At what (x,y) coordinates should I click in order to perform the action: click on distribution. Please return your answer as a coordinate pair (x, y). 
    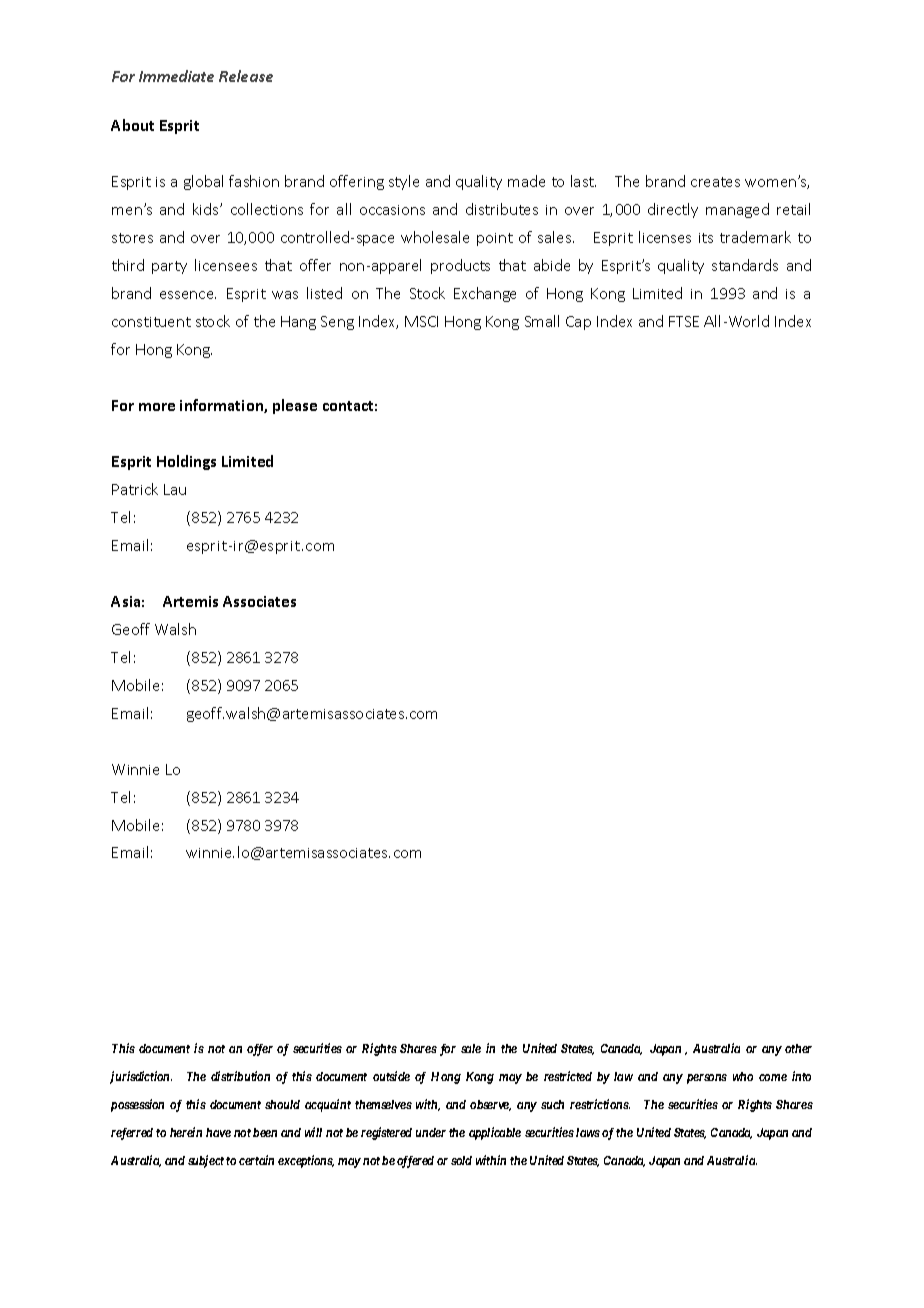
    Looking at the image, I should click on (240, 1076).
